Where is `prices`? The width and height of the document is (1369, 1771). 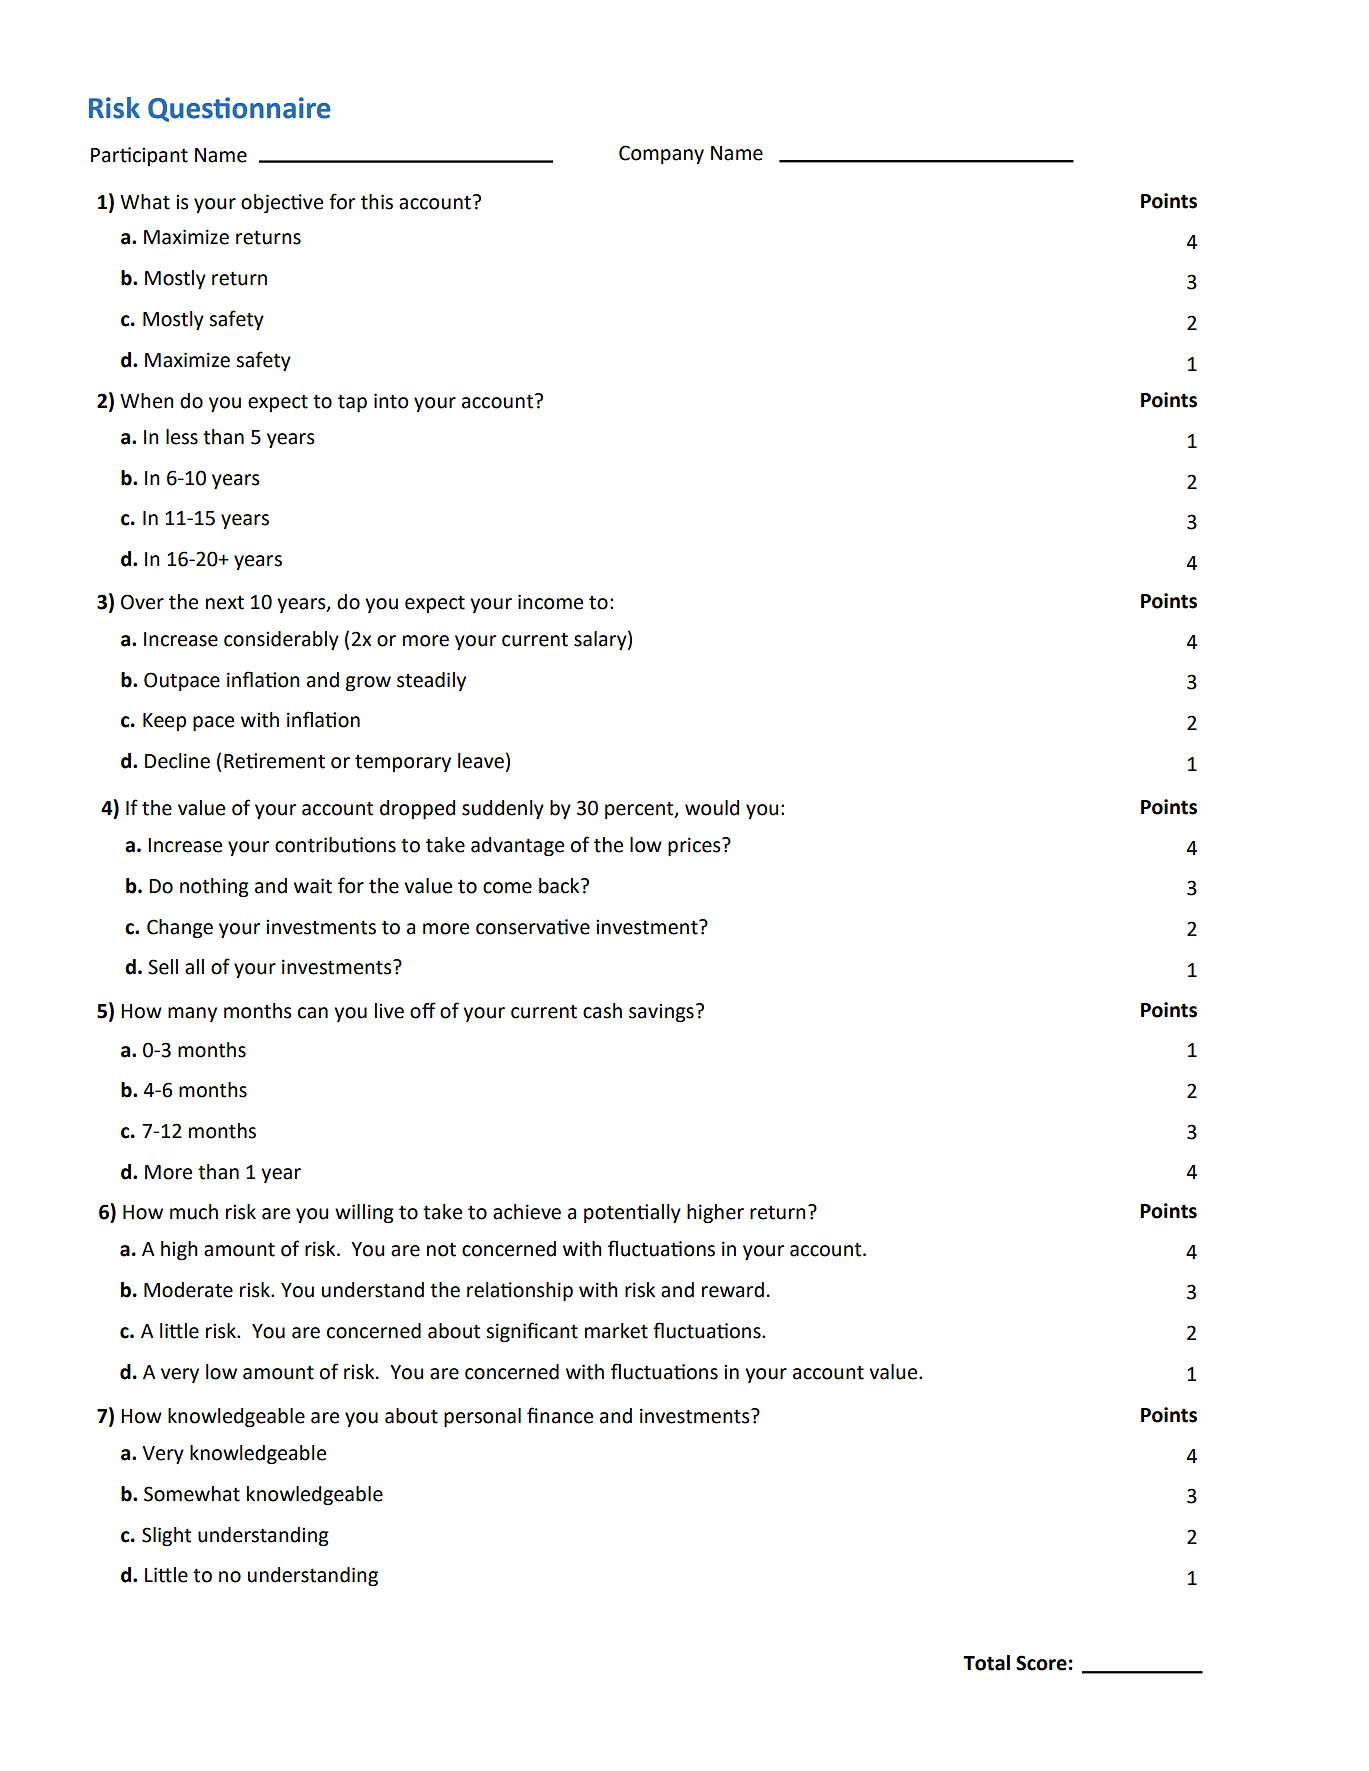
prices is located at coordinates (695, 846).
